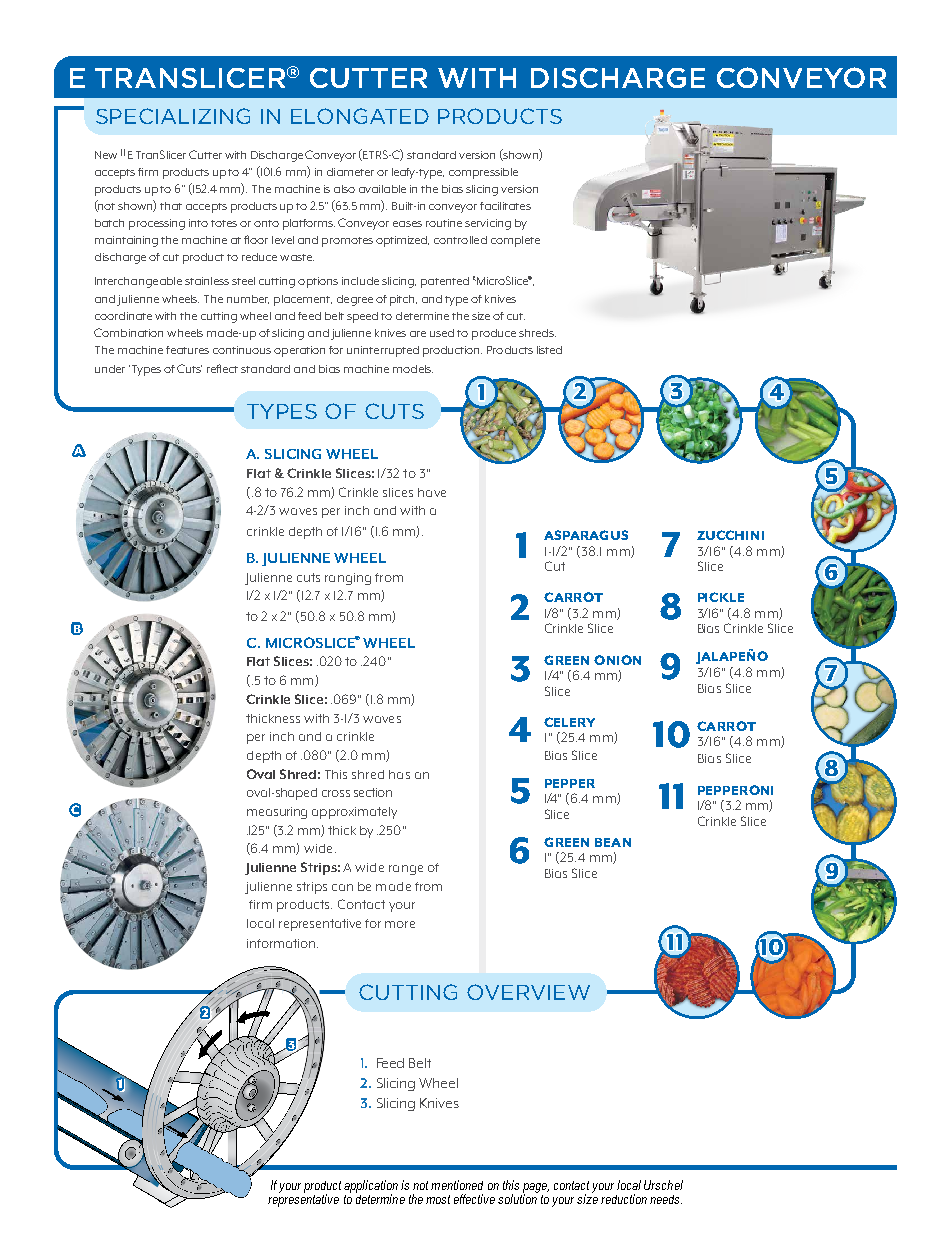 The width and height of the image is (952, 1233). What do you see at coordinates (438, 1199) in the image?
I see `most` at bounding box center [438, 1199].
